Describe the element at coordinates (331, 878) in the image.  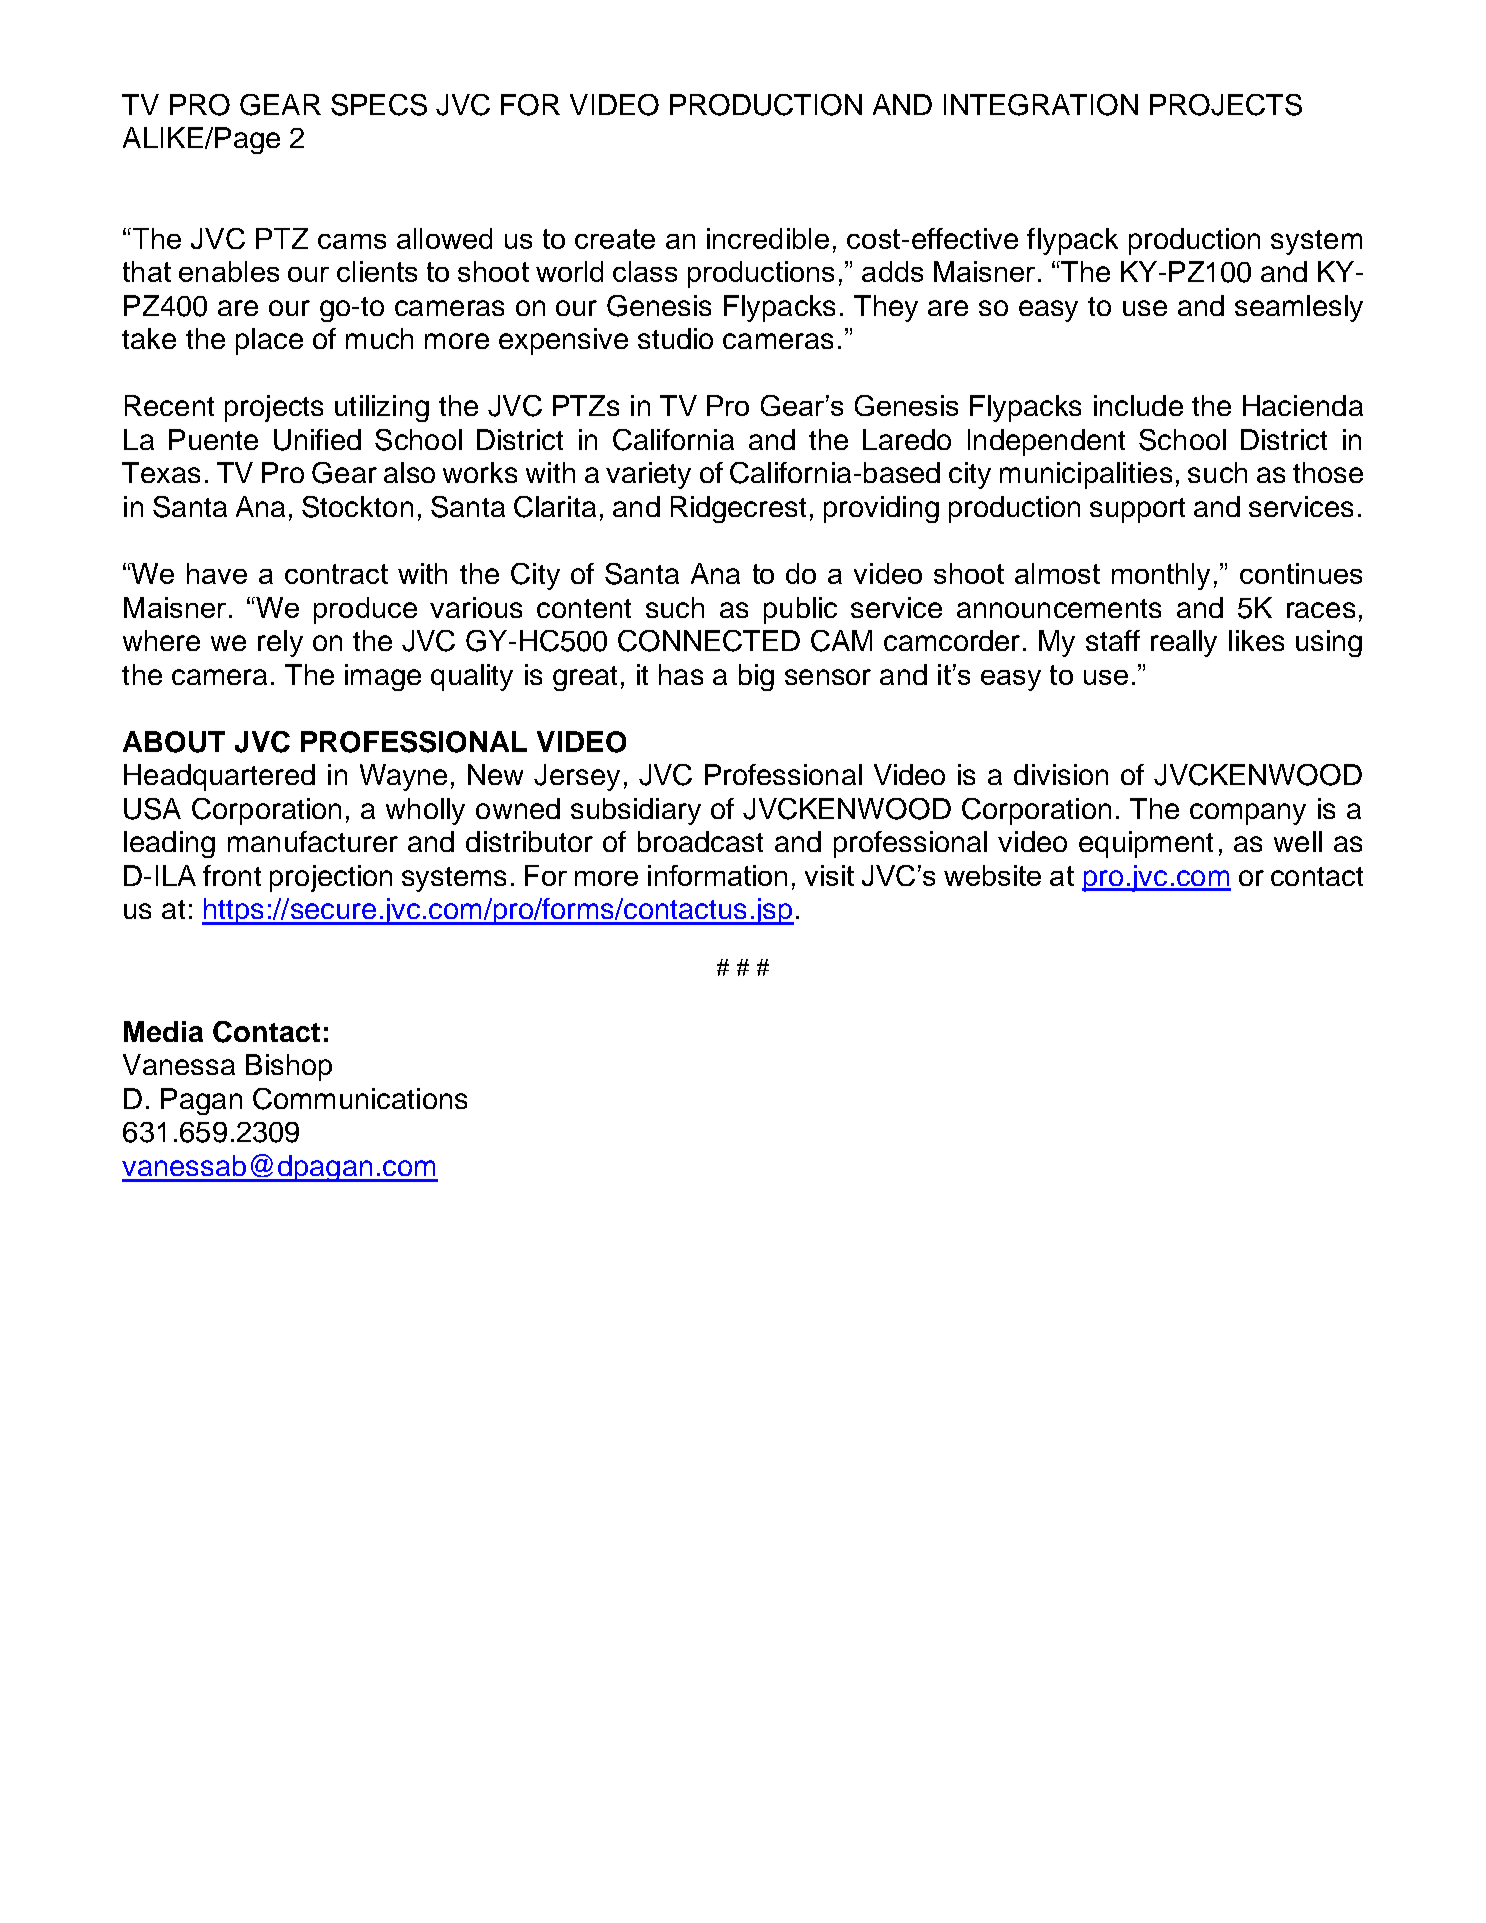
I see `projection` at that location.
